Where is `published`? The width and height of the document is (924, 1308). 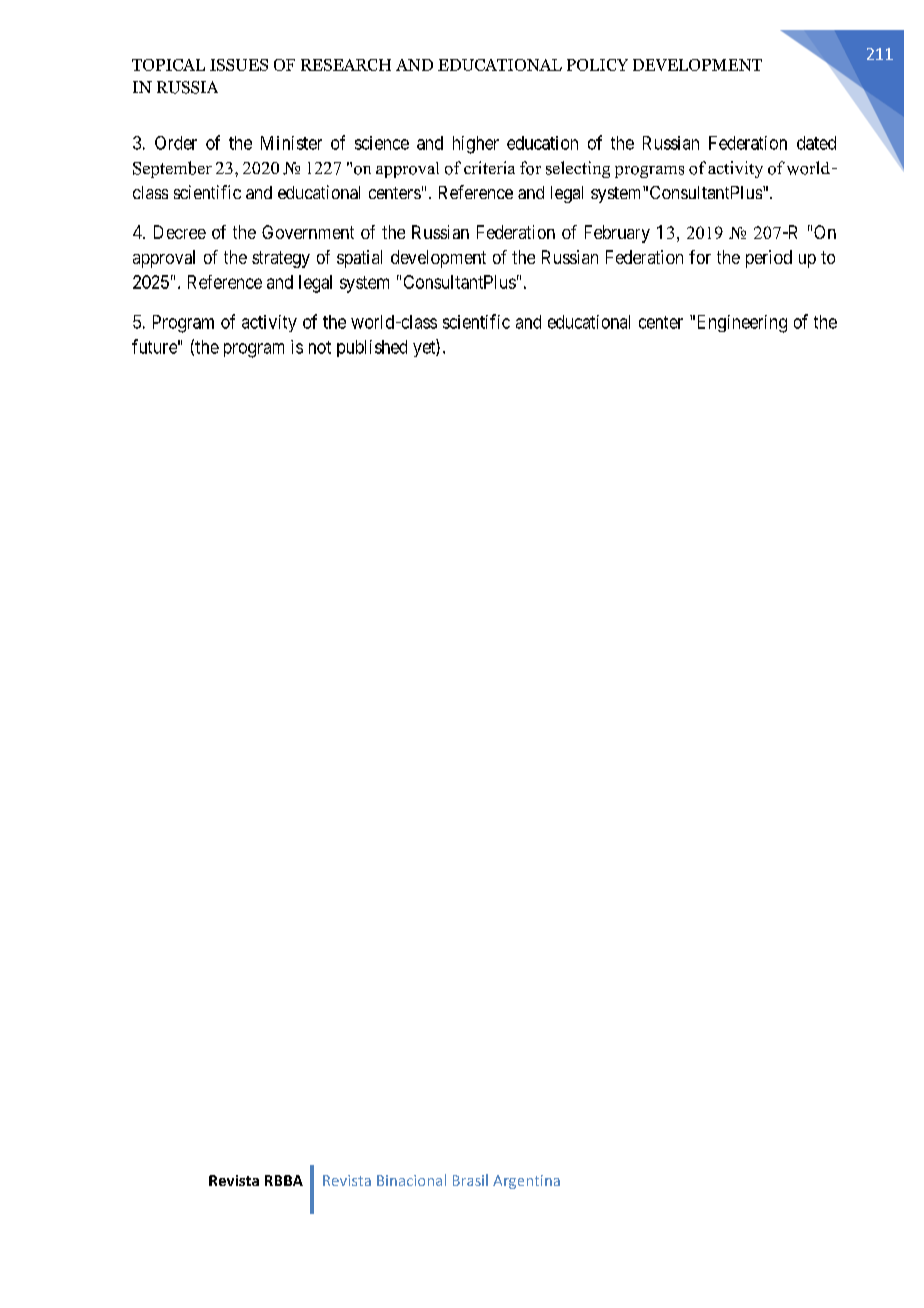 published is located at coordinates (372, 348).
